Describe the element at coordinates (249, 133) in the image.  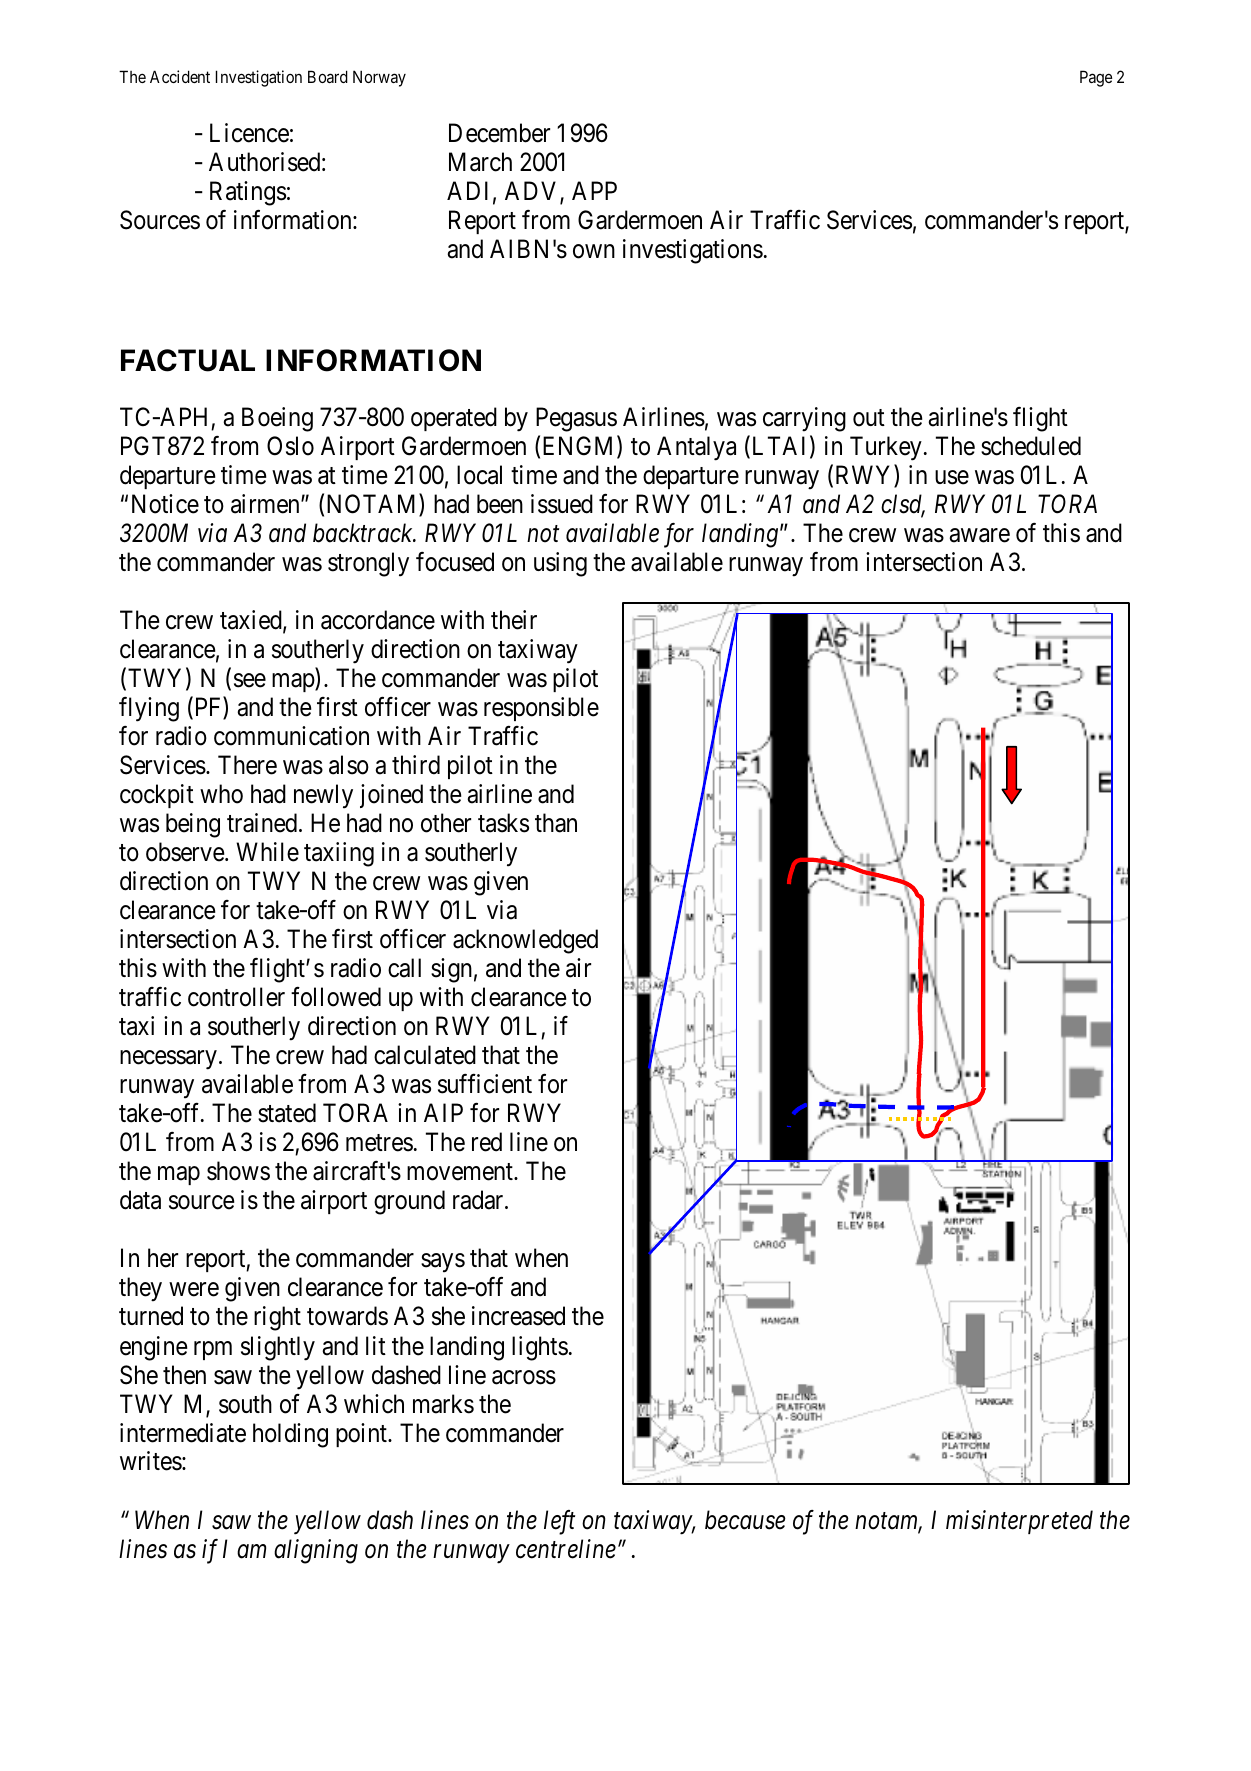
I see `Licence` at that location.
